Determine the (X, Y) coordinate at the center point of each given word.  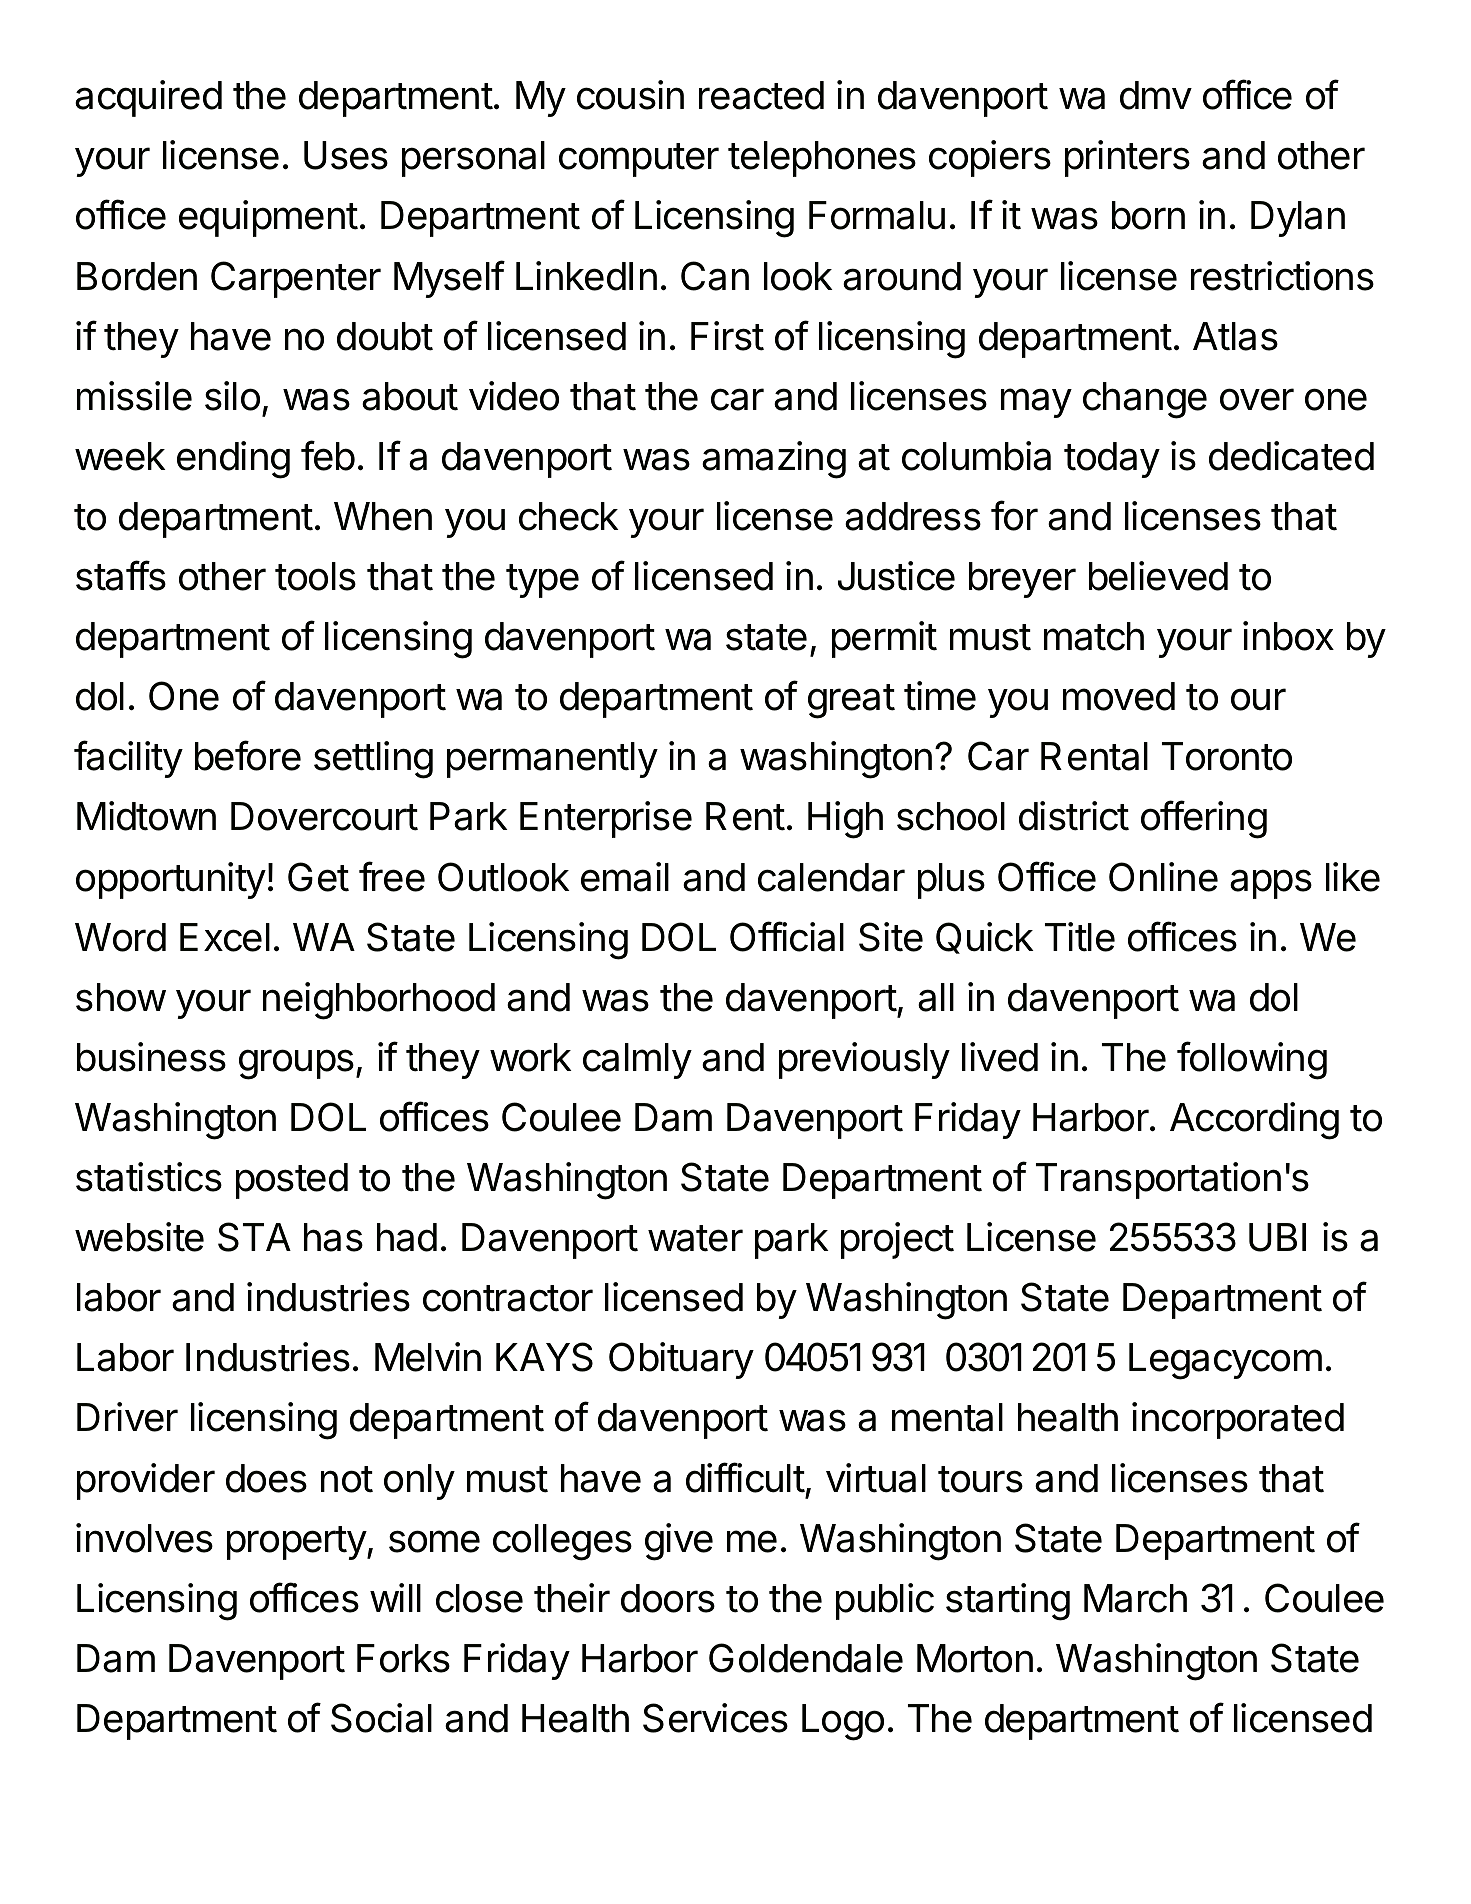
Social (381, 1718)
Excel (225, 937)
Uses (346, 155)
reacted (761, 95)
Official (787, 936)
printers (1127, 158)
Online (1163, 877)
